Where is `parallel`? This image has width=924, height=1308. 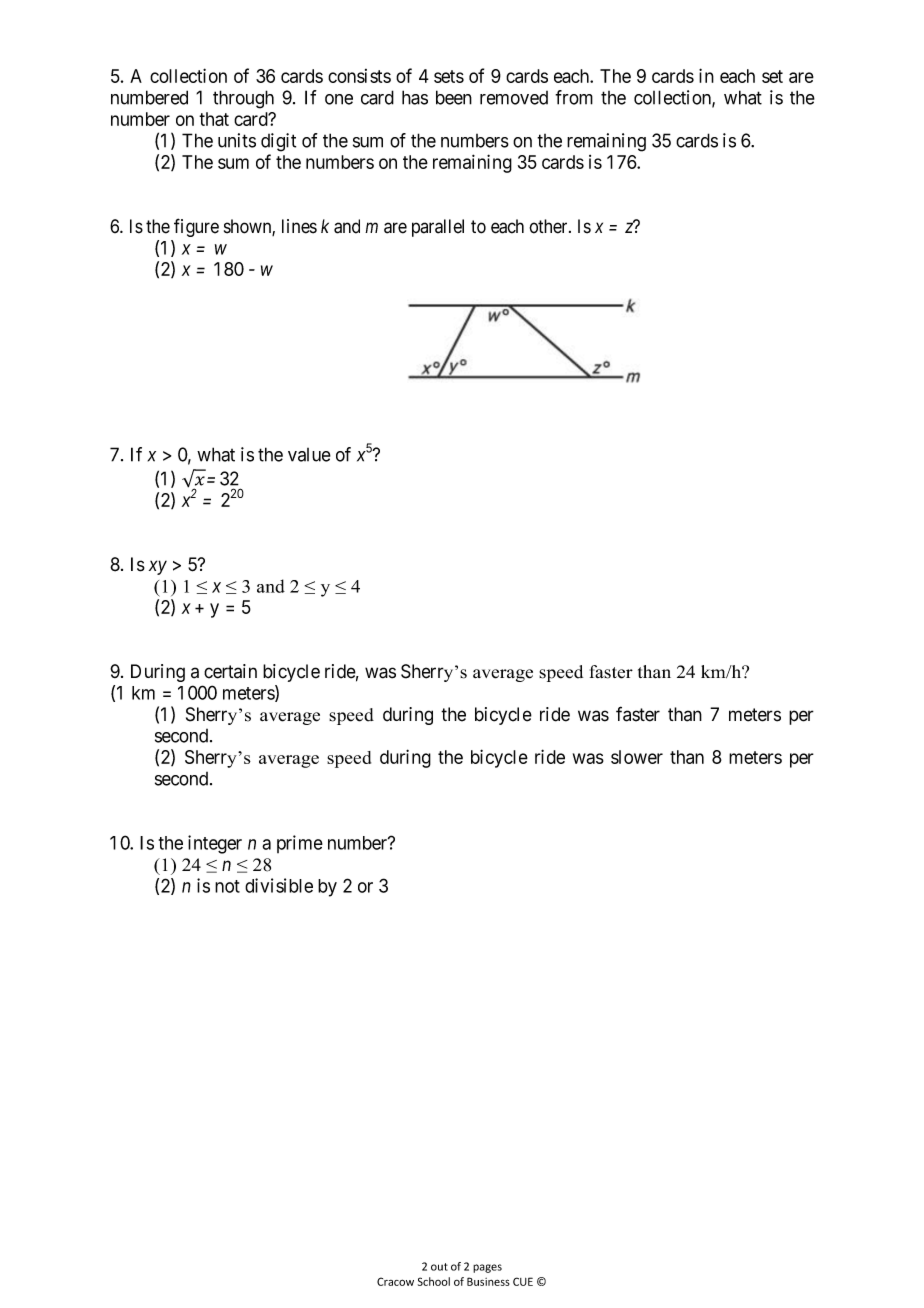
parallel is located at coordinates (438, 228).
